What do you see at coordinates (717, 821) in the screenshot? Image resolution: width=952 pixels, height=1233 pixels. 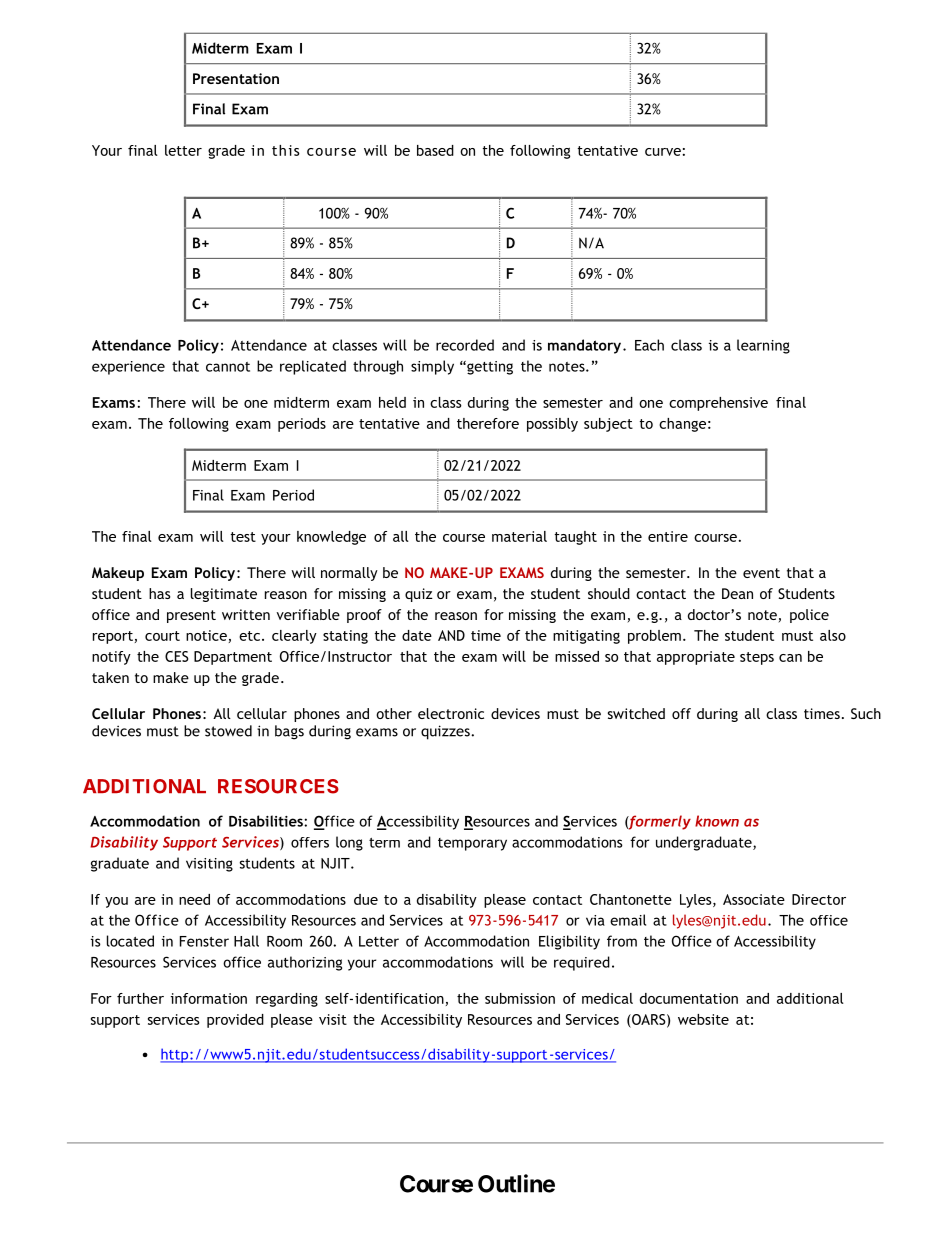 I see `known` at bounding box center [717, 821].
